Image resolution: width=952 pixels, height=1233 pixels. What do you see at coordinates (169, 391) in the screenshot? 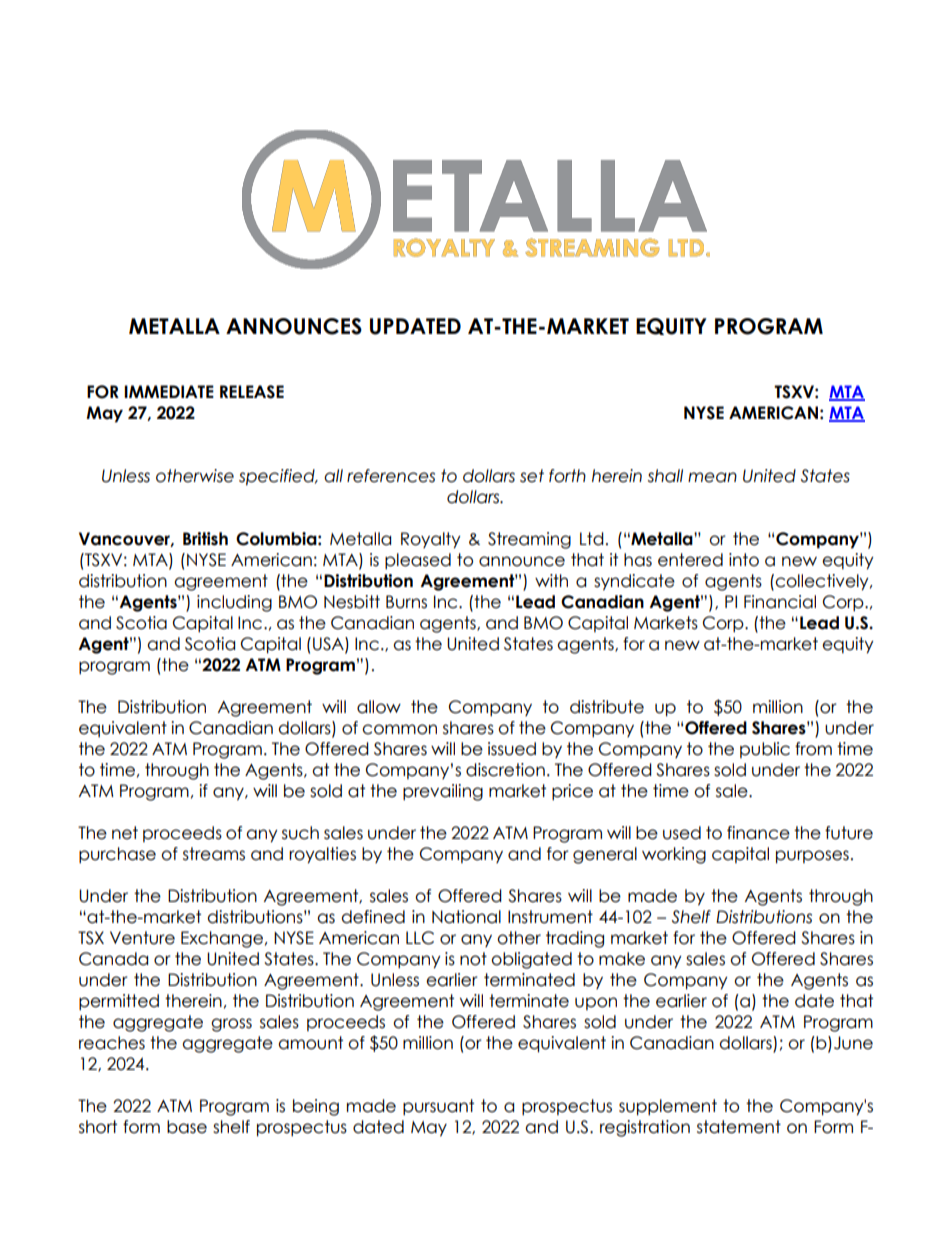
I see `IMMEDIATE` at bounding box center [169, 391].
